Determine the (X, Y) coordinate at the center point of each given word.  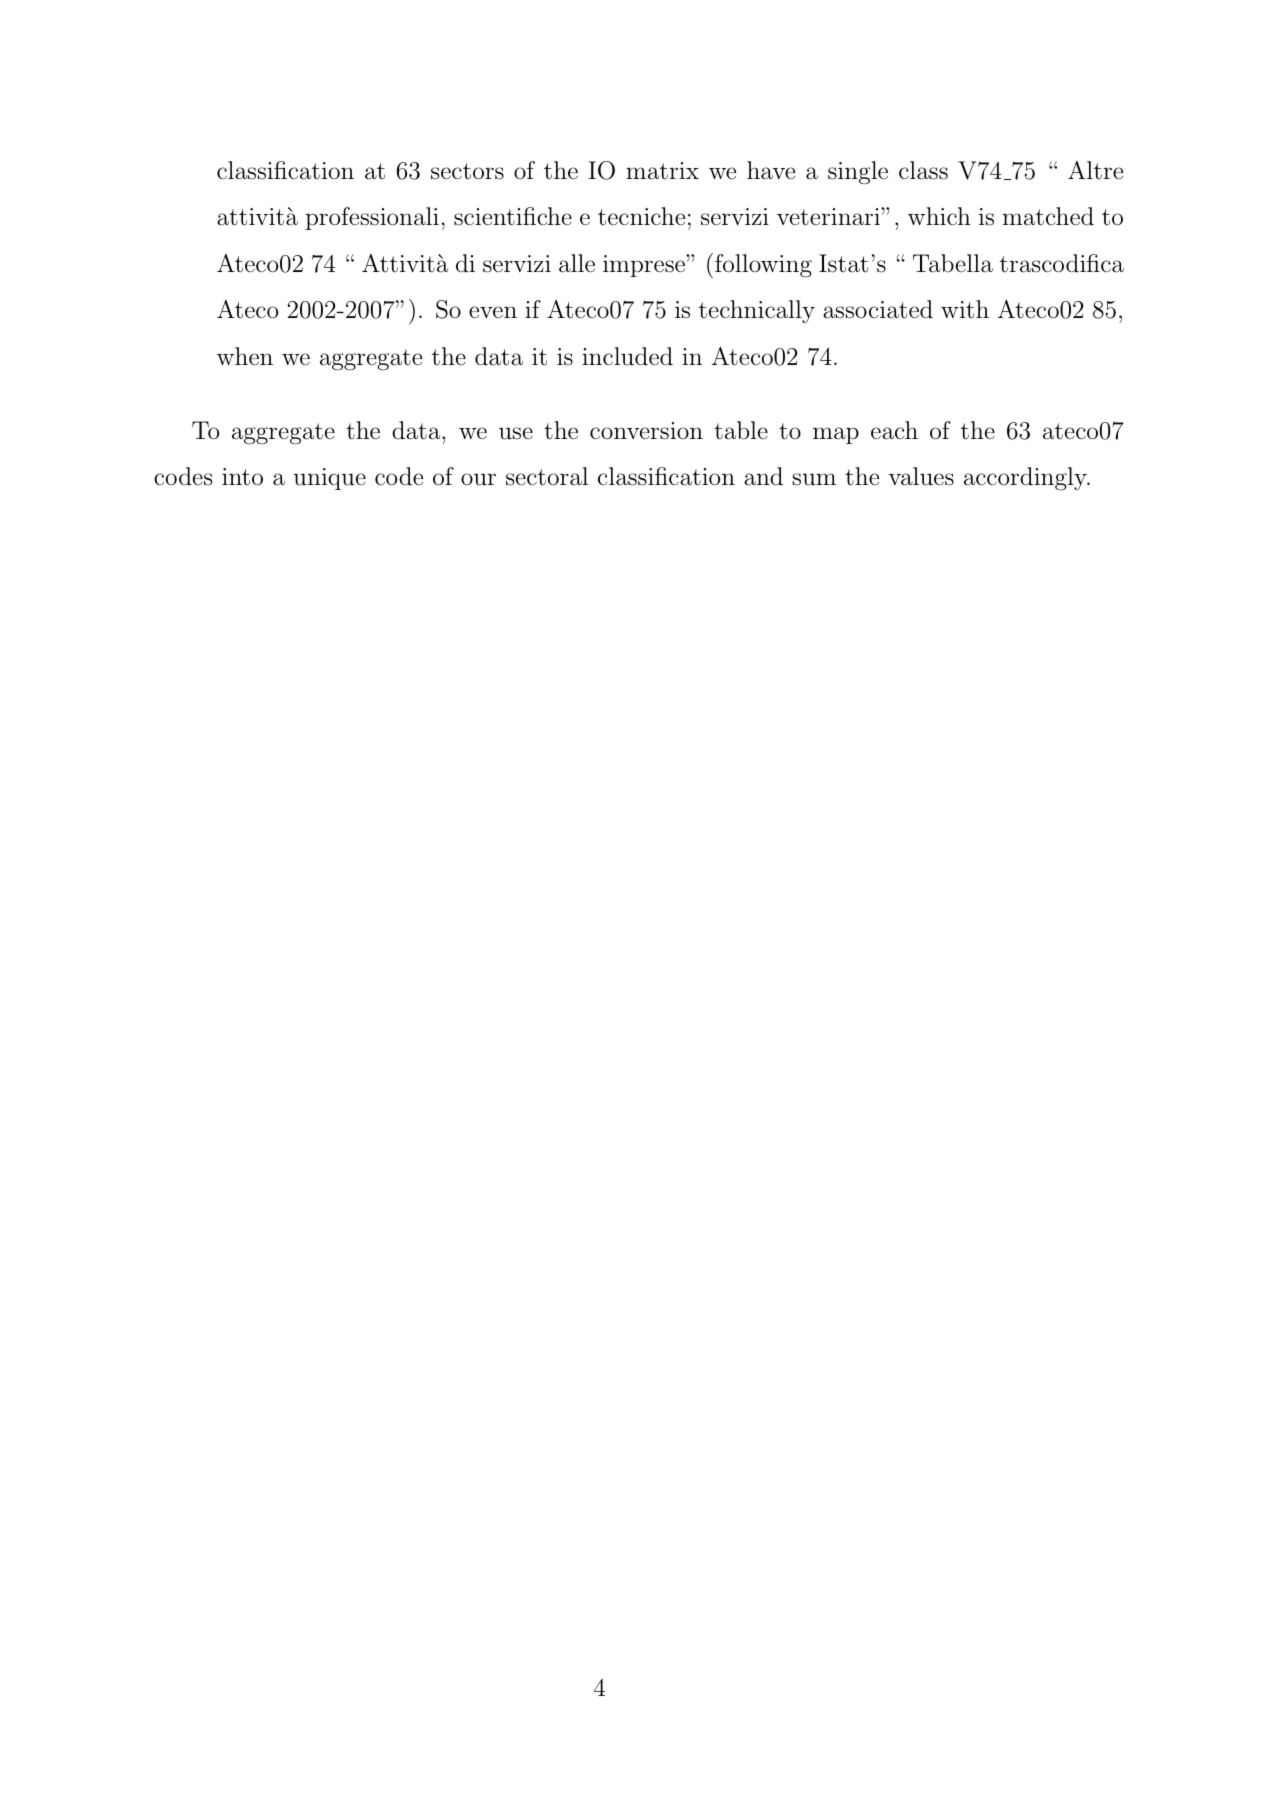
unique (330, 479)
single (858, 173)
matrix (662, 171)
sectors (467, 171)
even (493, 312)
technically (757, 311)
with (965, 309)
